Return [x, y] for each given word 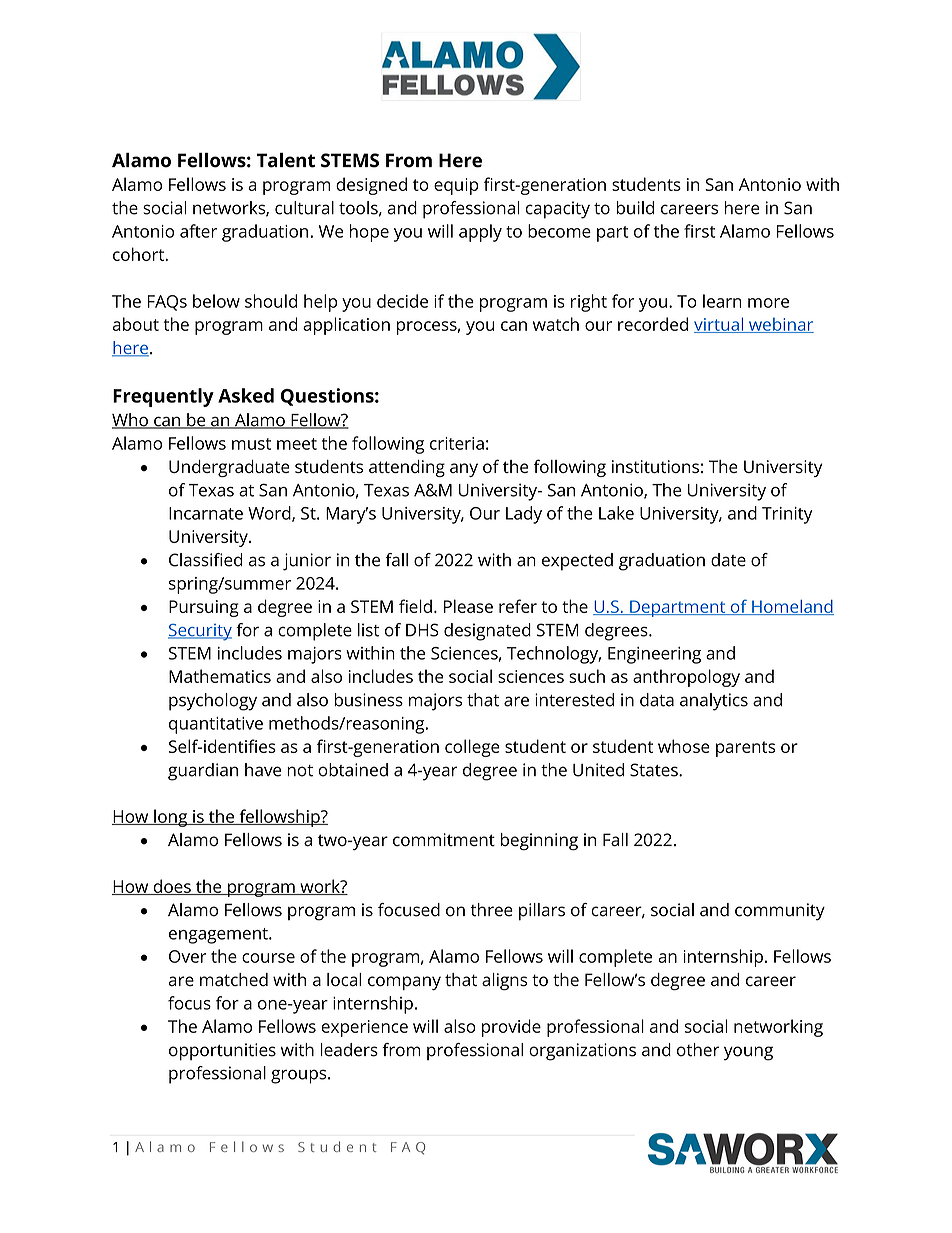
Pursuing [204, 608]
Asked [246, 395]
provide [511, 1028]
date [728, 560]
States [655, 770]
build [635, 208]
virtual [720, 325]
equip [456, 186]
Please [468, 606]
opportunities [222, 1052]
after [198, 231]
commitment [444, 840]
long [171, 818]
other [698, 1050]
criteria [457, 443]
